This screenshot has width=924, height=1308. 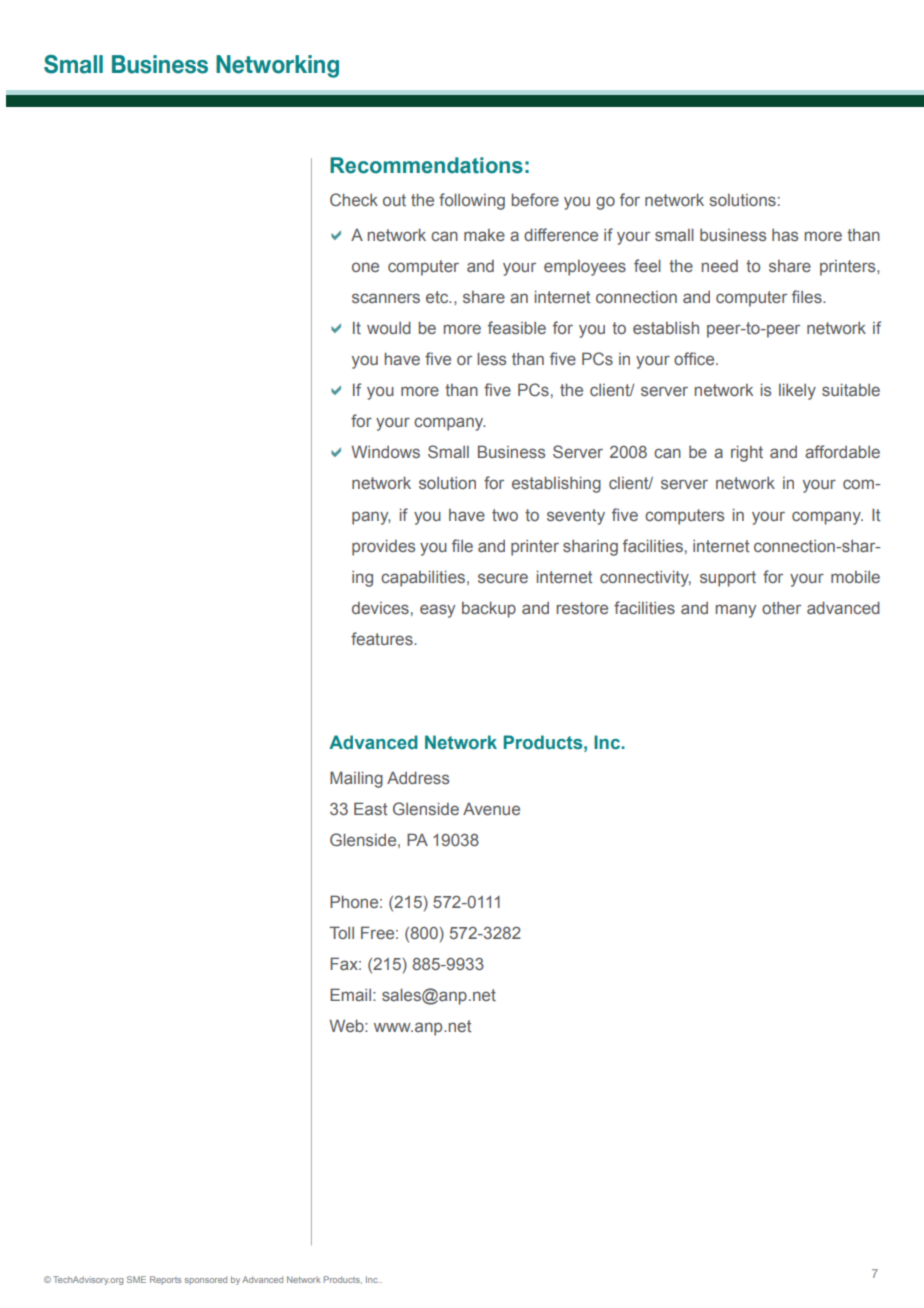 What do you see at coordinates (206, 1280) in the screenshot?
I see `sponsored` at bounding box center [206, 1280].
